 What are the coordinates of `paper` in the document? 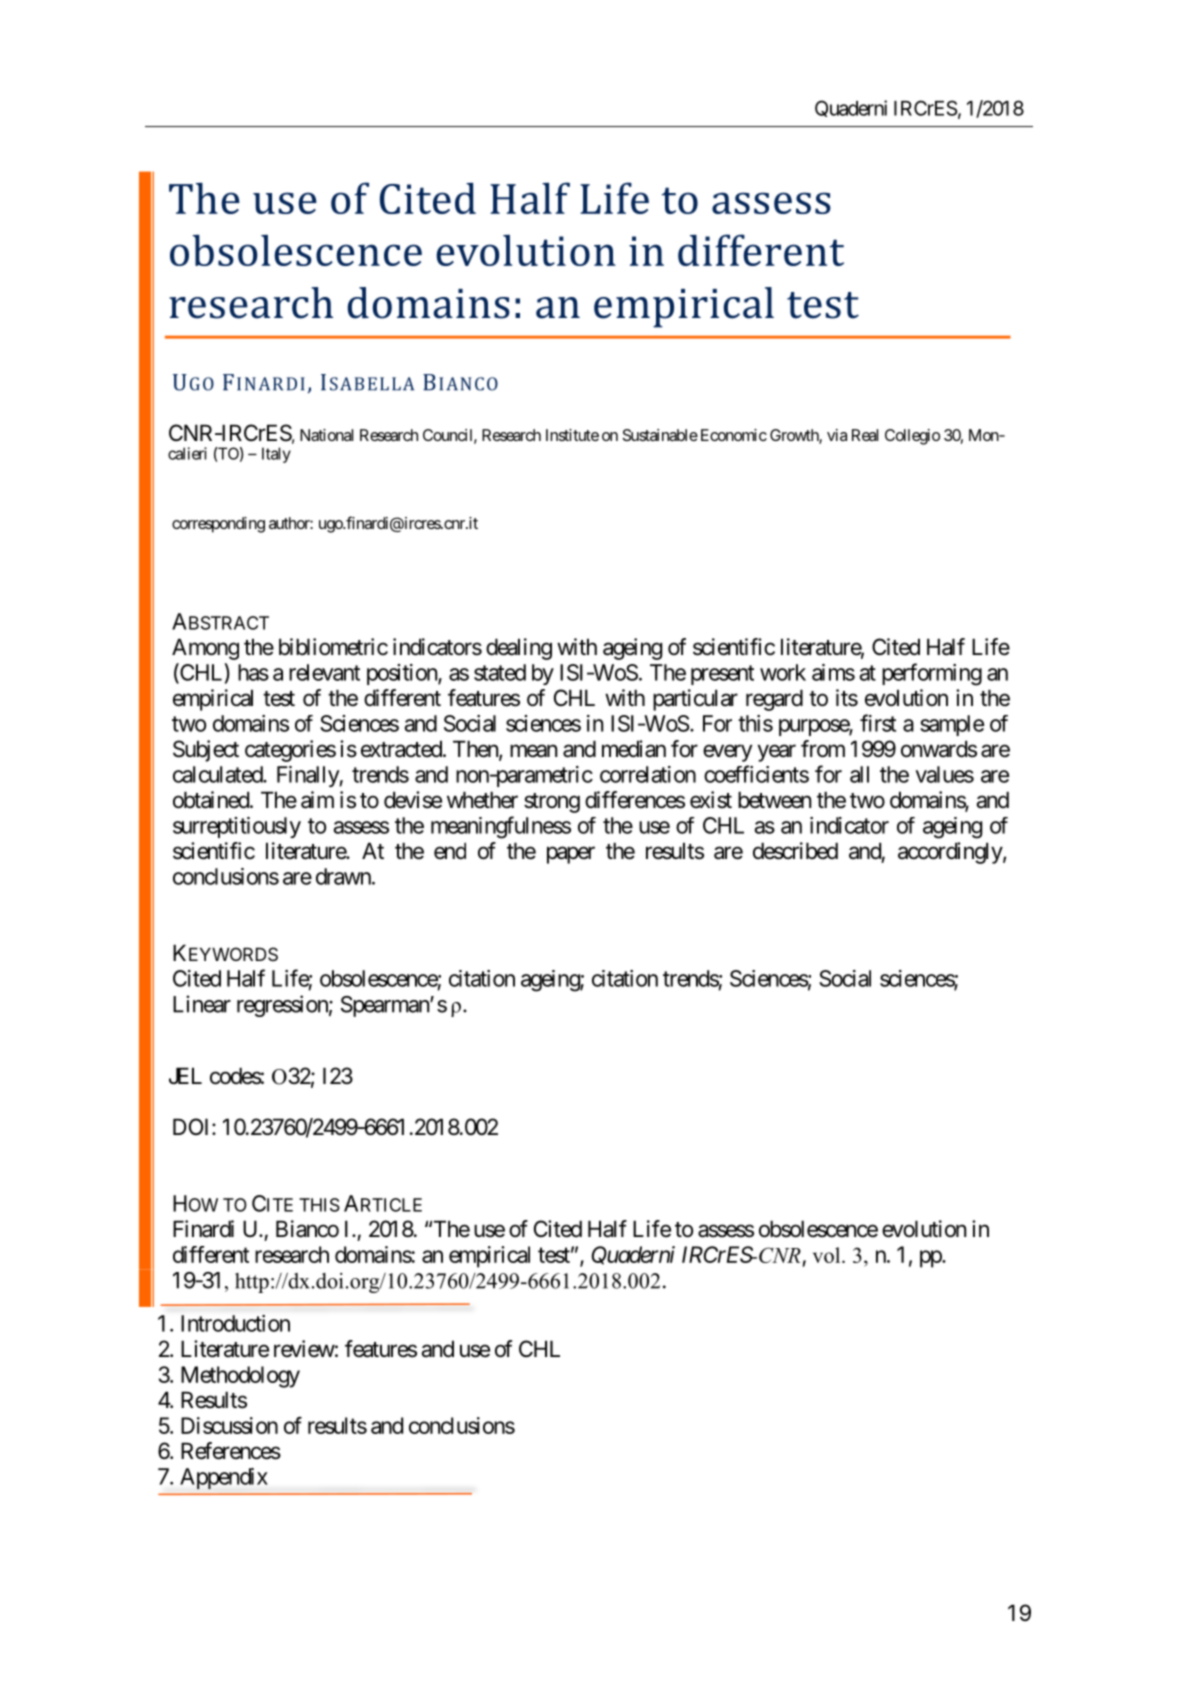 It's located at (571, 855).
